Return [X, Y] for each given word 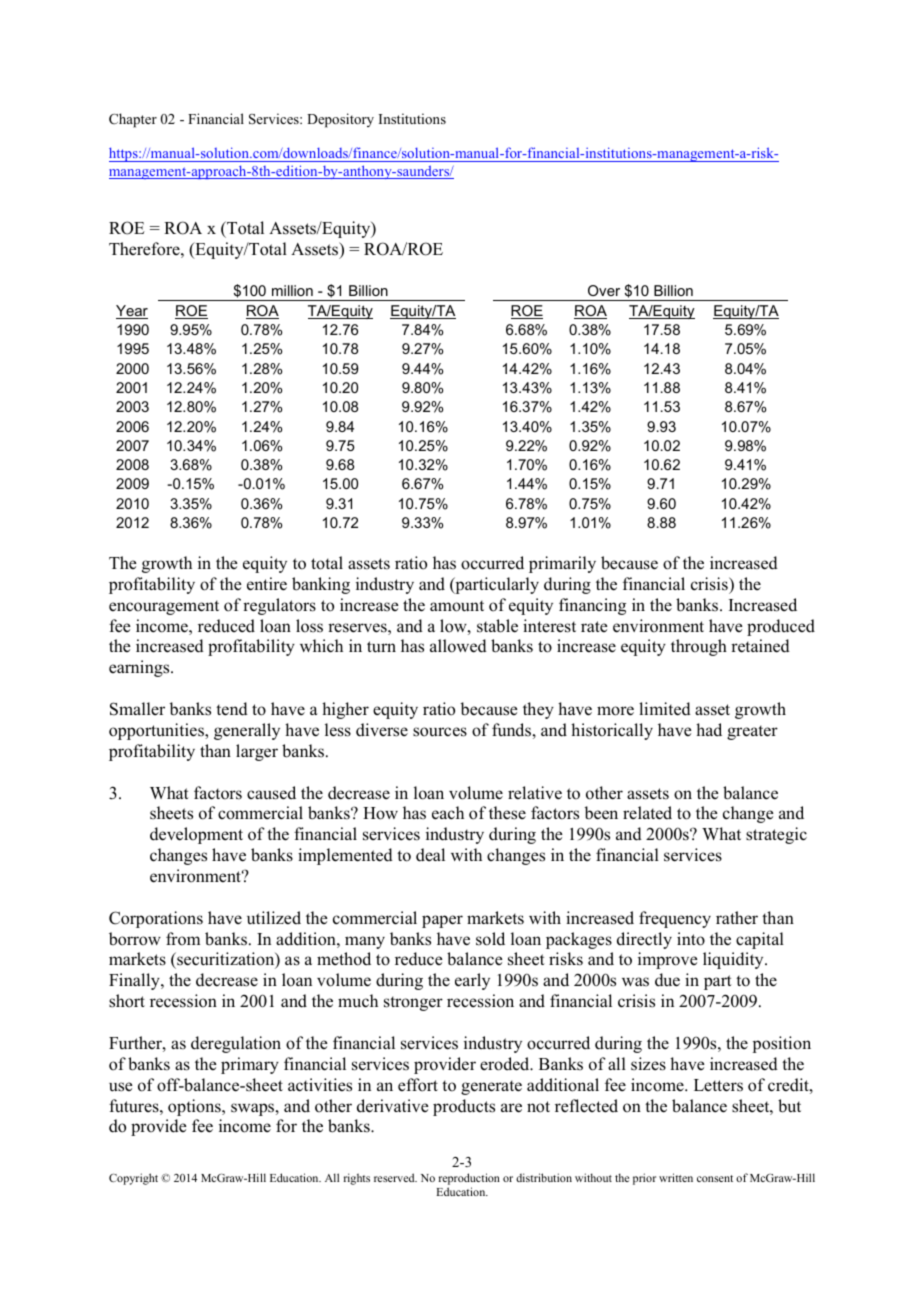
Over [604, 290]
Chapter [133, 120]
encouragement [164, 607]
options [195, 1107]
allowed [458, 646]
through [699, 647]
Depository [340, 120]
